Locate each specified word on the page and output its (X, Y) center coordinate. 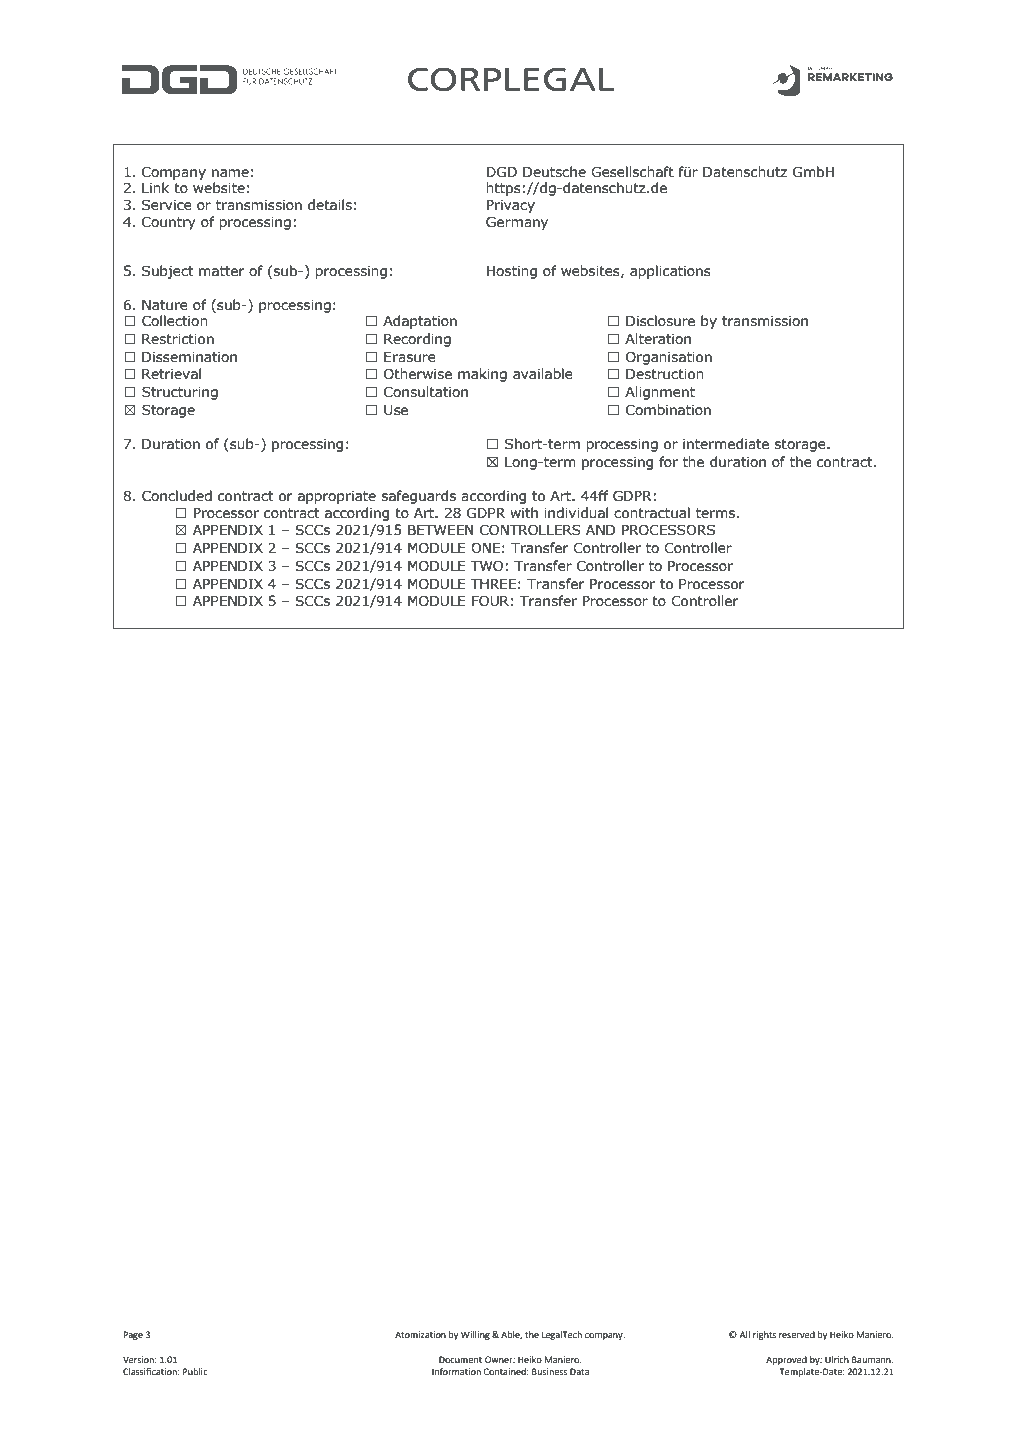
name (230, 173)
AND (601, 530)
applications (670, 272)
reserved (797, 1334)
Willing (475, 1335)
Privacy (511, 206)
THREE (493, 584)
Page (133, 1335)
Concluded (177, 496)
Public (195, 1371)
